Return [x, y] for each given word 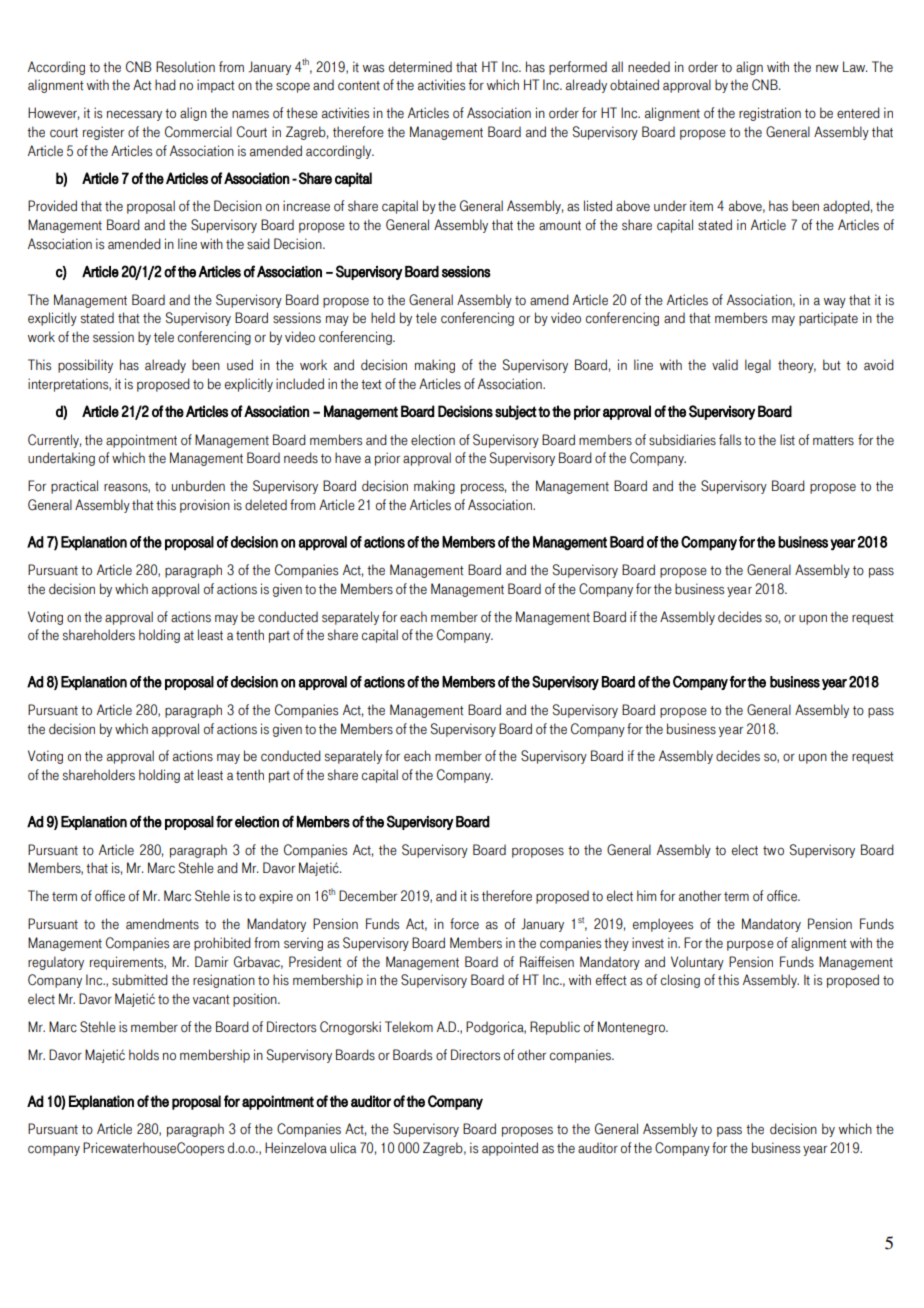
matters [833, 441]
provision [205, 506]
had [165, 85]
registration [770, 114]
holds [144, 1055]
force [464, 924]
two [773, 851]
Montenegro [632, 1028]
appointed [510, 1149]
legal [758, 366]
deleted [266, 505]
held [383, 318]
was [373, 68]
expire [276, 897]
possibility [85, 366]
